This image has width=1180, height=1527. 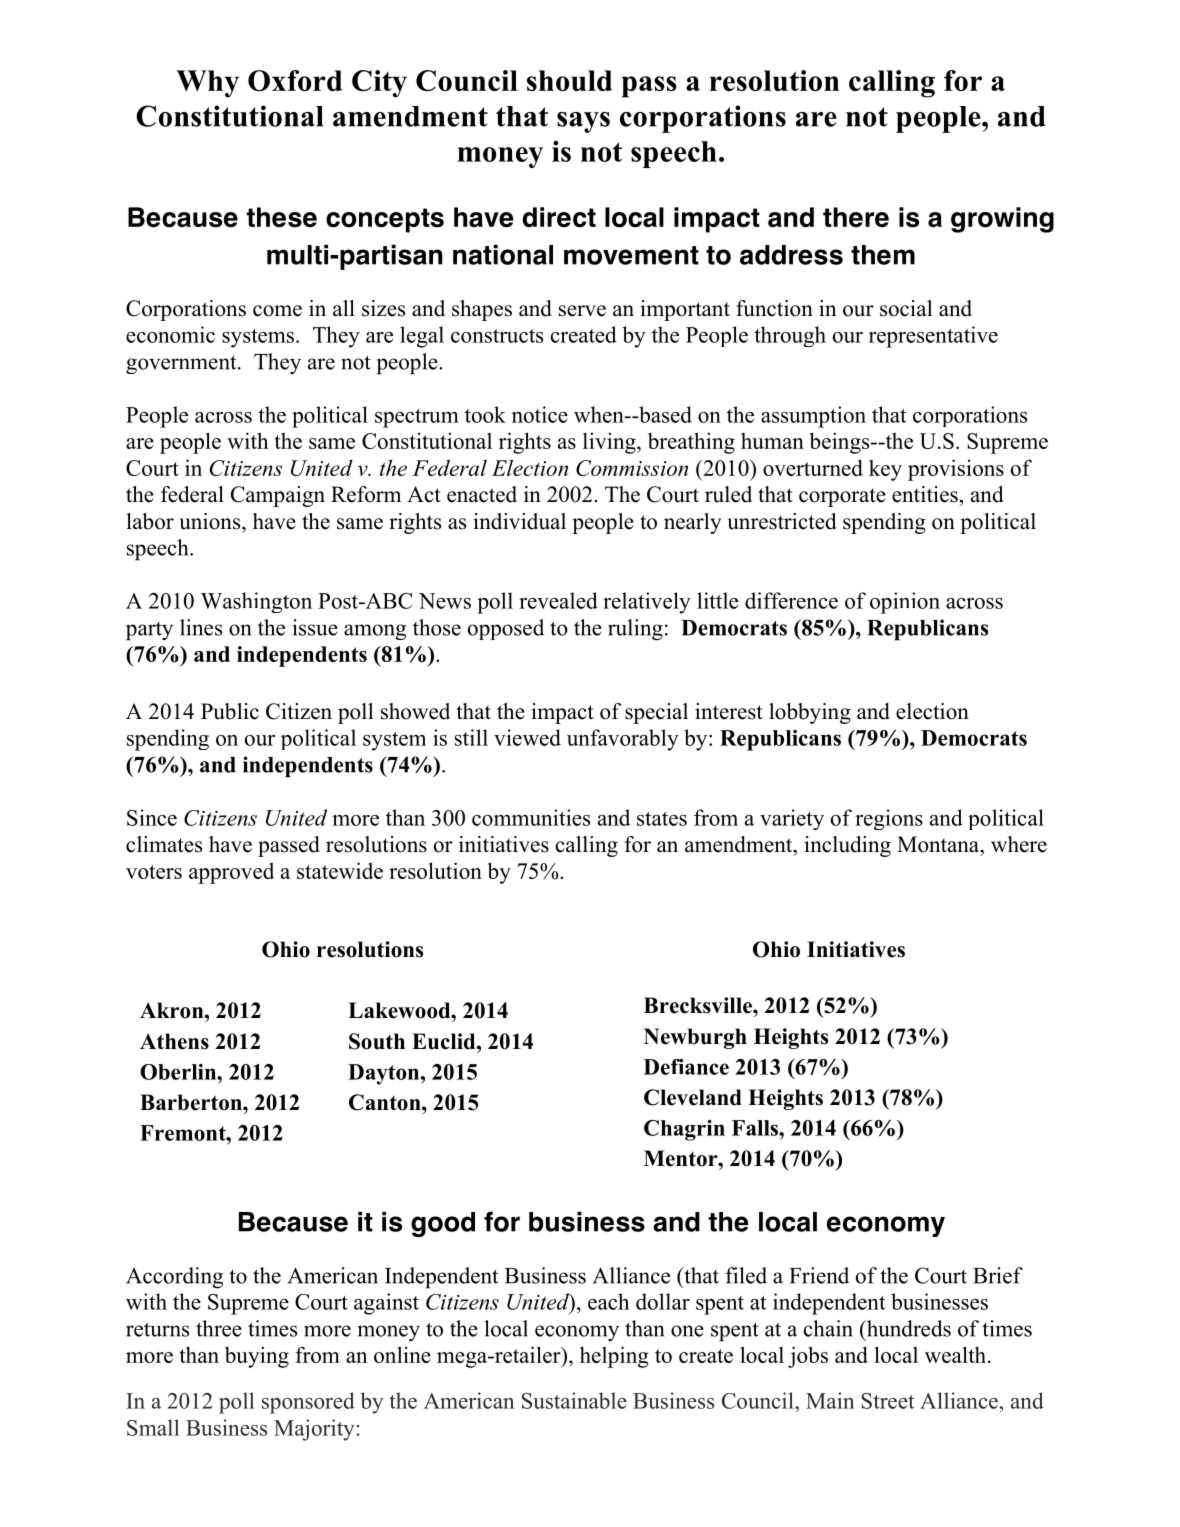 What do you see at coordinates (887, 1401) in the image?
I see `Street` at bounding box center [887, 1401].
